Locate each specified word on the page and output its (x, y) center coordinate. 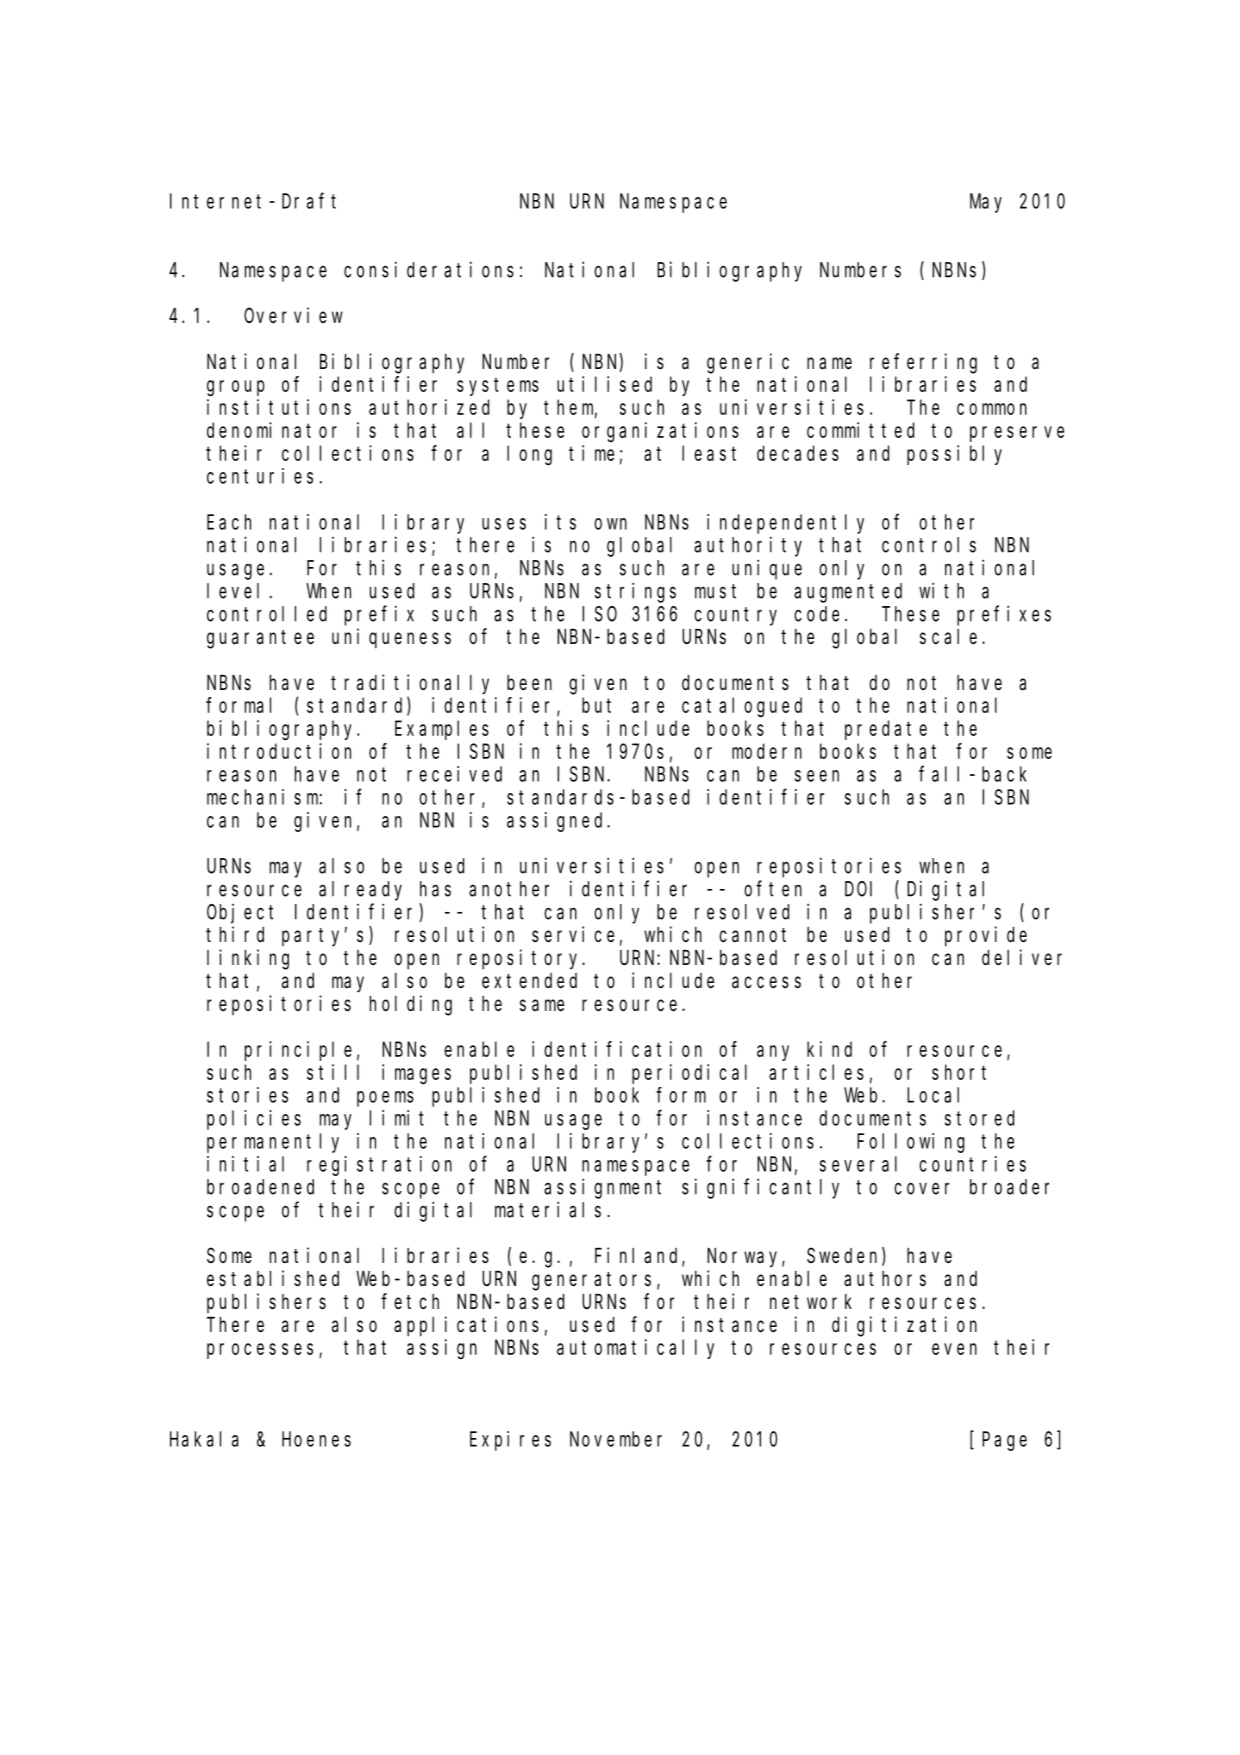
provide (986, 936)
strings (635, 592)
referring (923, 363)
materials (548, 1209)
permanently (273, 1143)
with (941, 590)
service (573, 934)
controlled (267, 614)
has (435, 889)
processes (263, 1351)
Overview (293, 315)
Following (910, 1143)
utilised (604, 384)
